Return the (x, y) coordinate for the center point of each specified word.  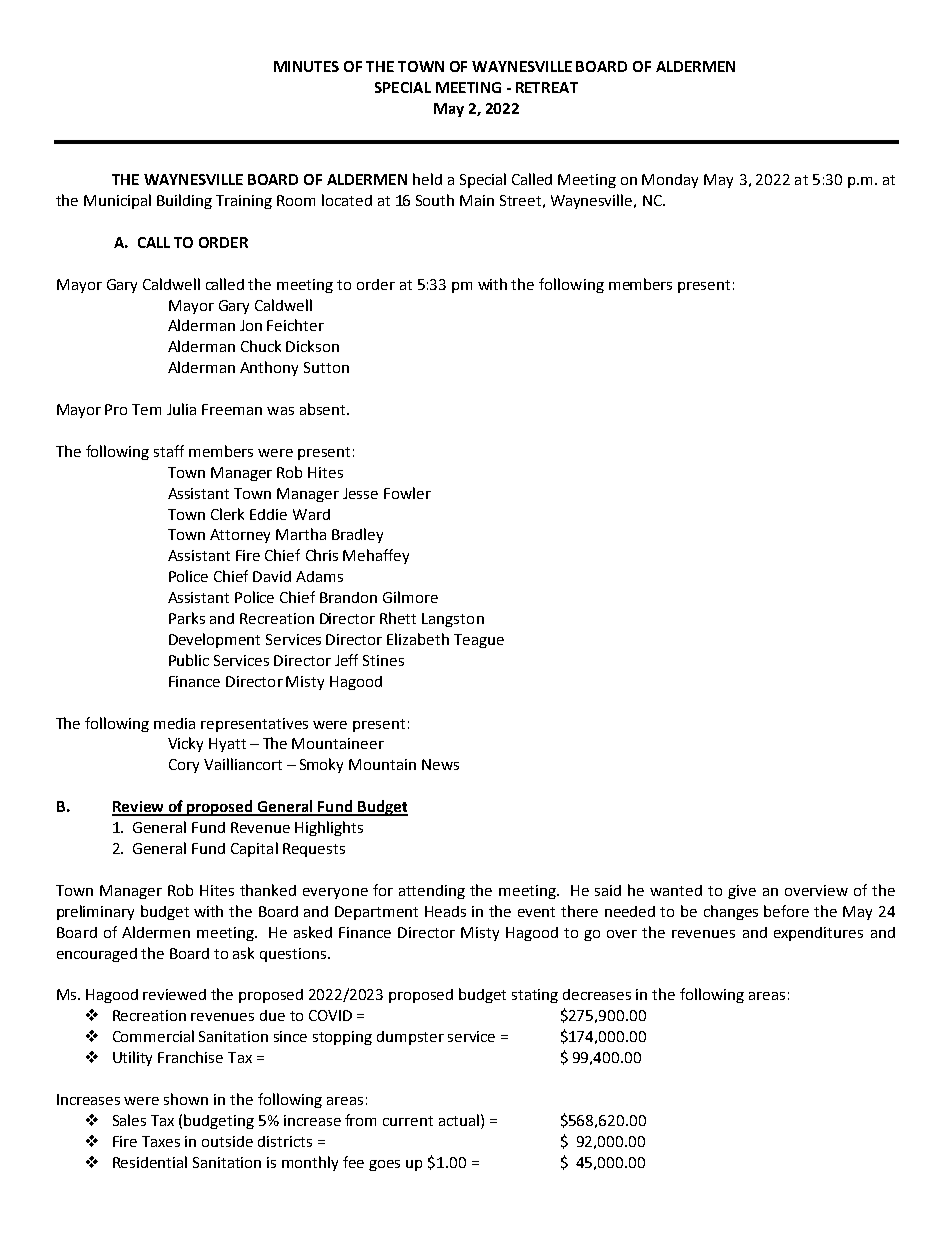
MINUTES (306, 66)
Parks (187, 618)
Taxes (161, 1141)
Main (477, 200)
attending (432, 892)
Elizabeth (418, 639)
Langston (453, 620)
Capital (254, 849)
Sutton (326, 367)
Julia (181, 409)
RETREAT (547, 87)
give (742, 892)
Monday (670, 181)
